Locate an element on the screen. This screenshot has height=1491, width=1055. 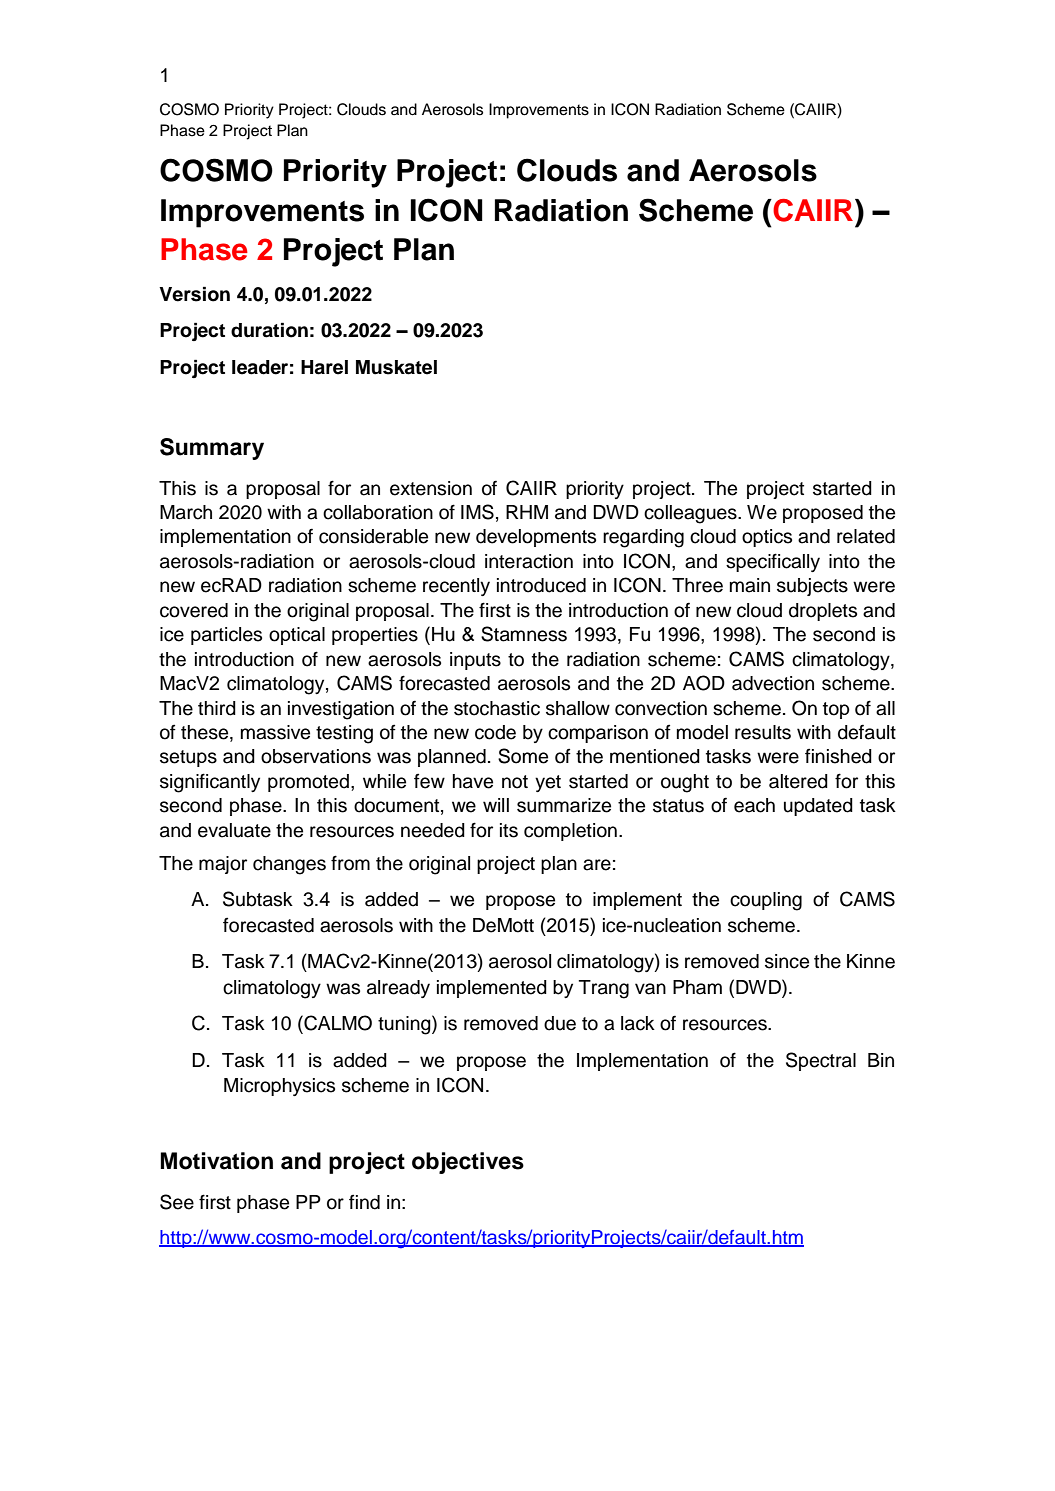
results is located at coordinates (763, 732).
